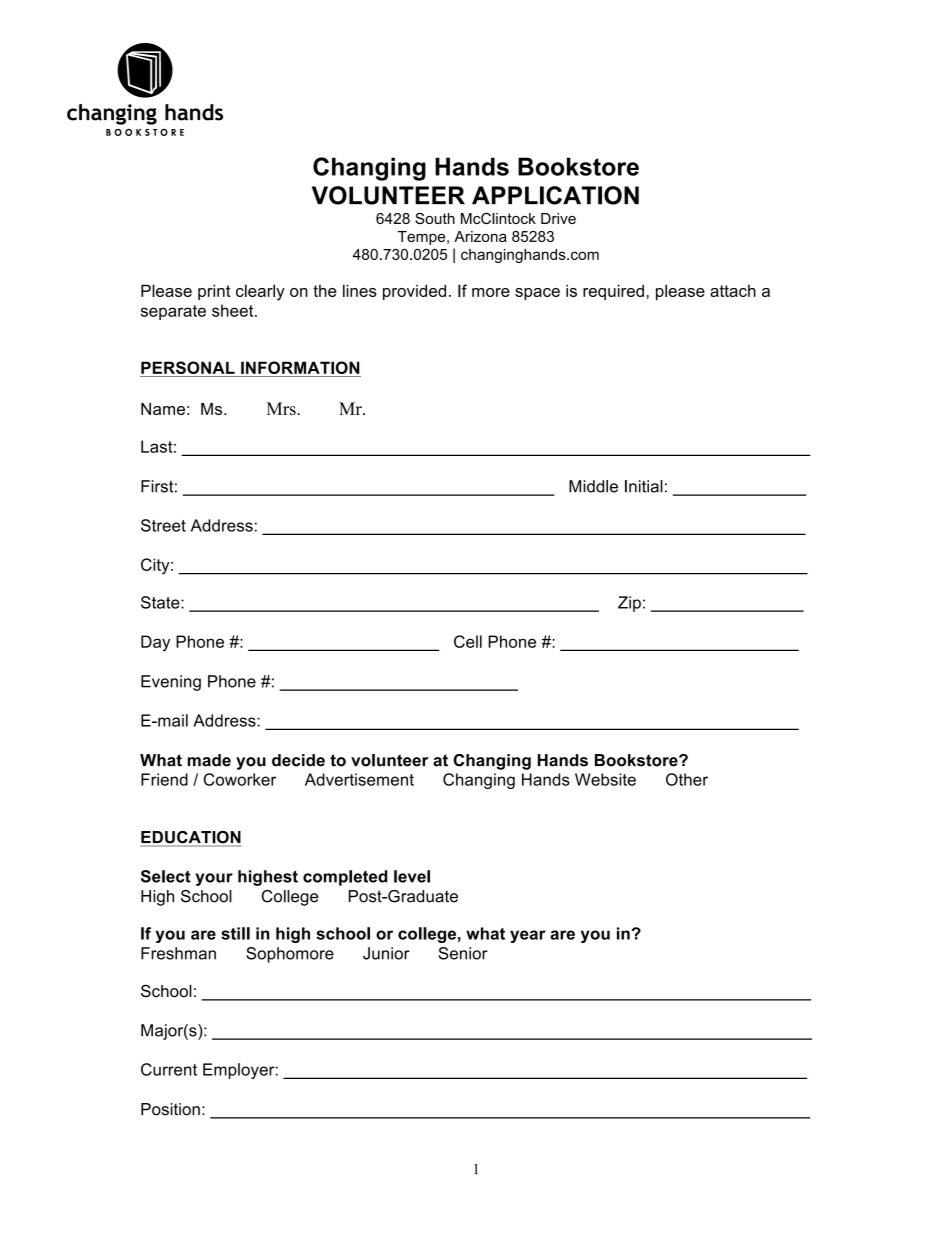 The height and width of the image is (1233, 952). I want to click on Other, so click(687, 779).
